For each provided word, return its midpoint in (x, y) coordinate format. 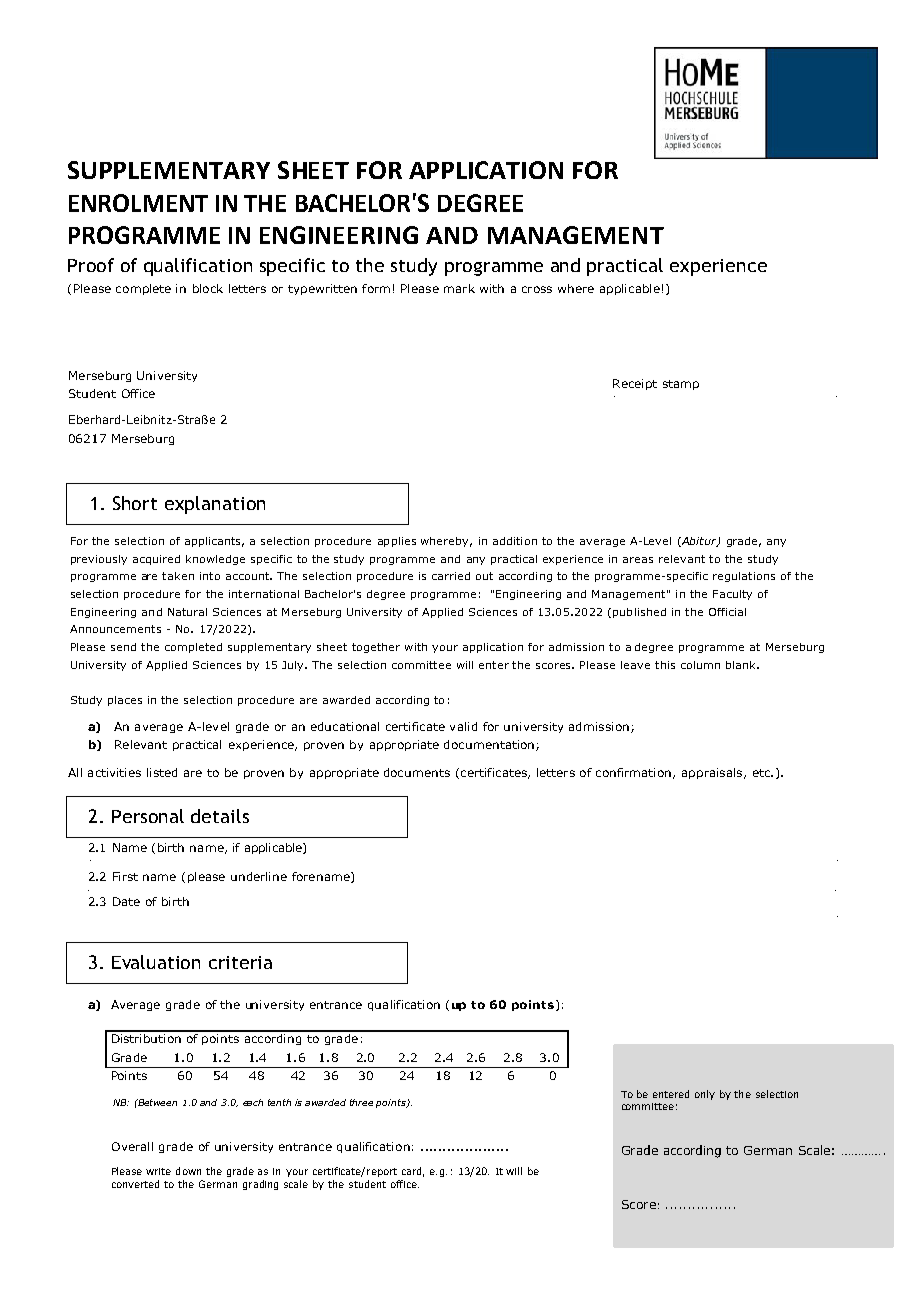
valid (463, 726)
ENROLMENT (138, 203)
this (665, 665)
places (125, 701)
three (361, 1102)
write (158, 1171)
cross (537, 289)
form (376, 288)
